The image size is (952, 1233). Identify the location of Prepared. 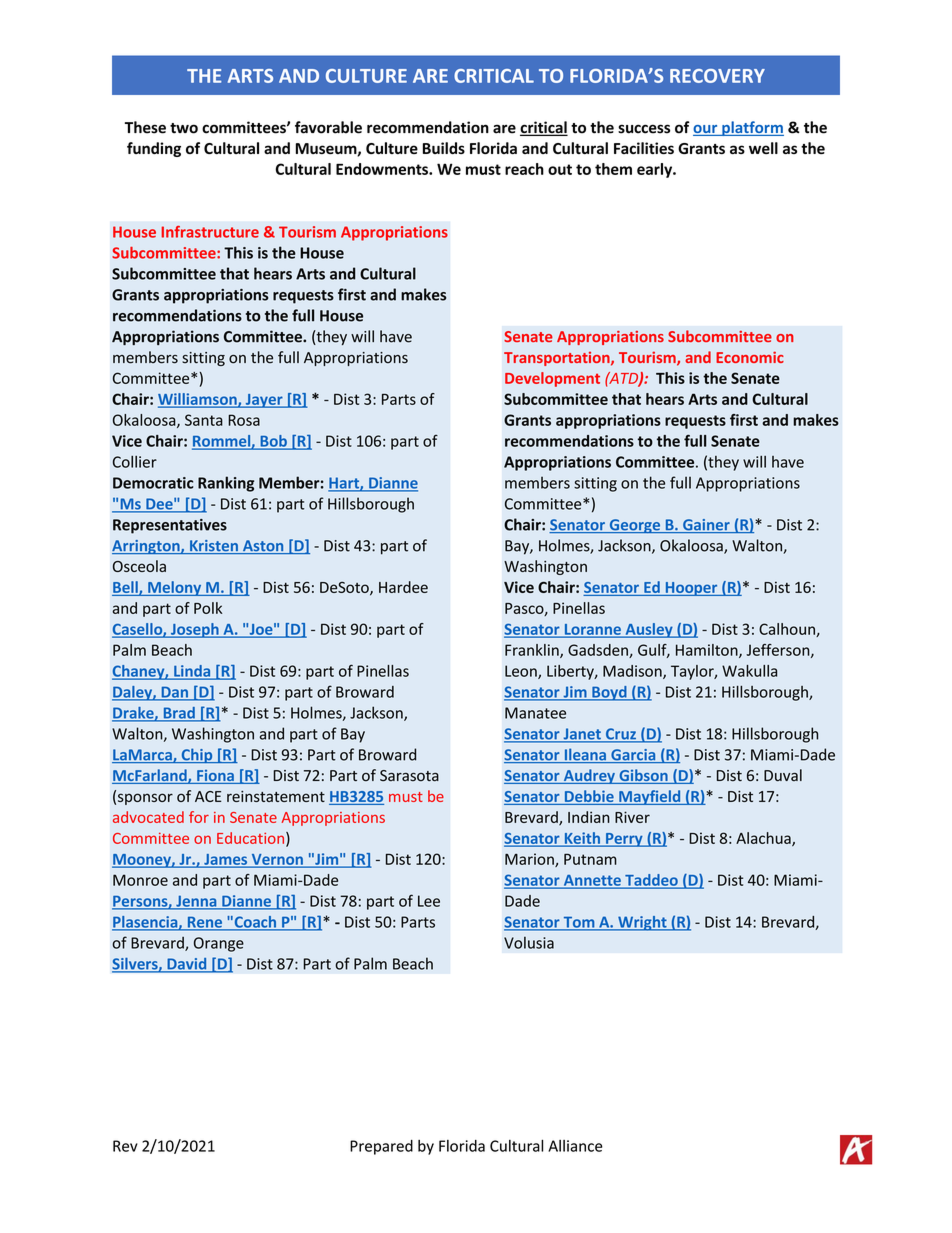
(381, 1147).
